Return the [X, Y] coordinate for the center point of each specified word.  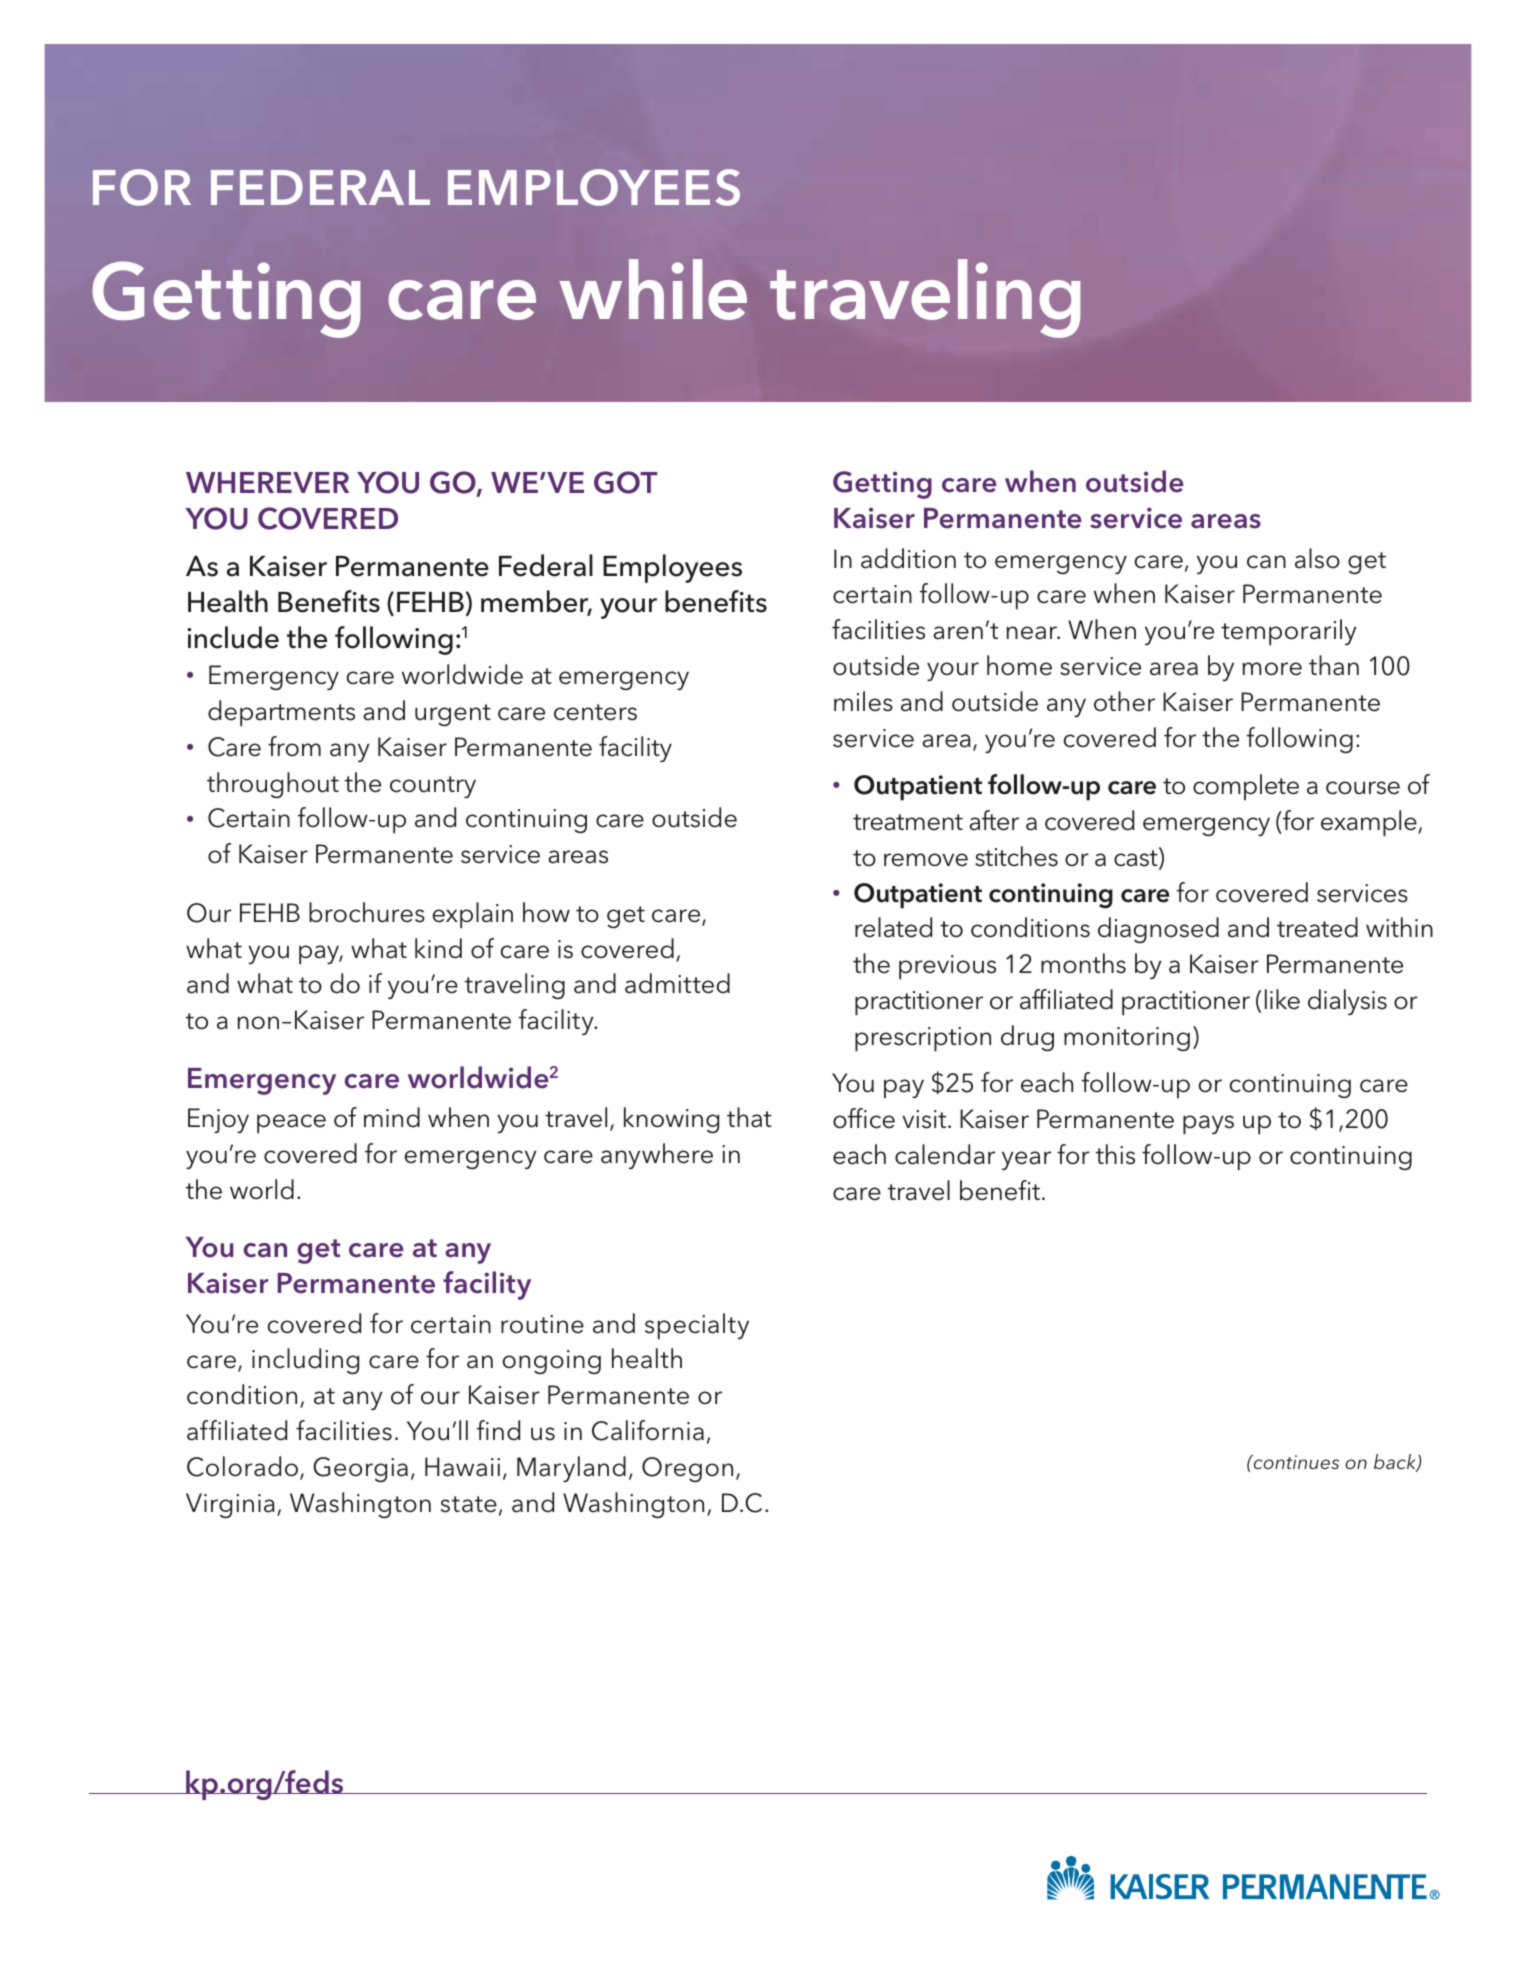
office [864, 1118]
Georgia [360, 1469]
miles [863, 701]
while [653, 289]
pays [1208, 1125]
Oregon [687, 1469]
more [1272, 669]
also [1317, 558]
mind [392, 1117]
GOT [625, 482]
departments [281, 713]
